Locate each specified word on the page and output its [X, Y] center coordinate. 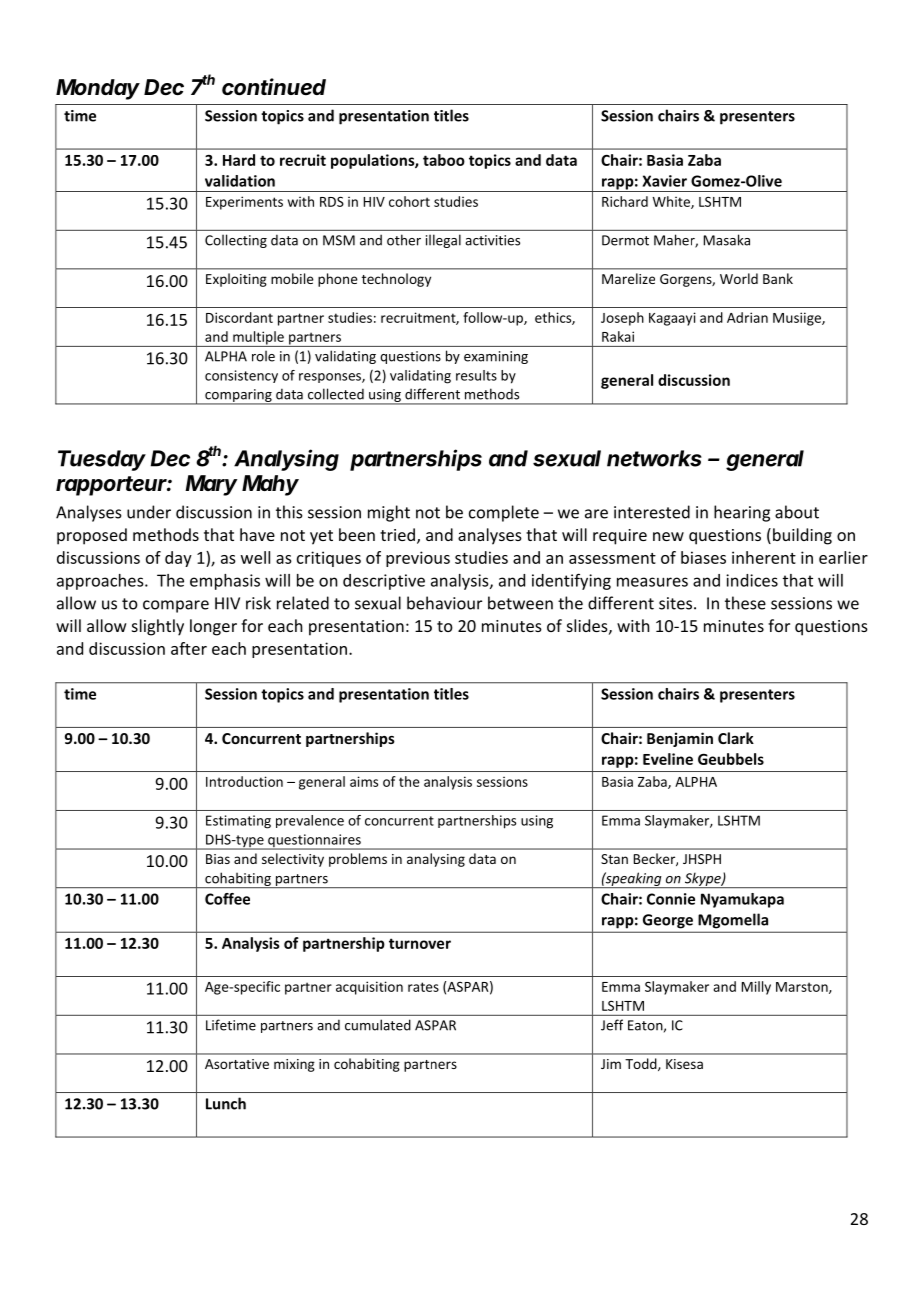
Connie [671, 899]
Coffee [227, 899]
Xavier [664, 181]
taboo [444, 160]
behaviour [444, 603]
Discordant [239, 317]
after [189, 648]
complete [504, 513]
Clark [736, 738]
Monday [98, 89]
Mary [211, 485]
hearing [742, 513]
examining [496, 357]
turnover [420, 943]
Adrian [747, 317]
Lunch [226, 1103]
